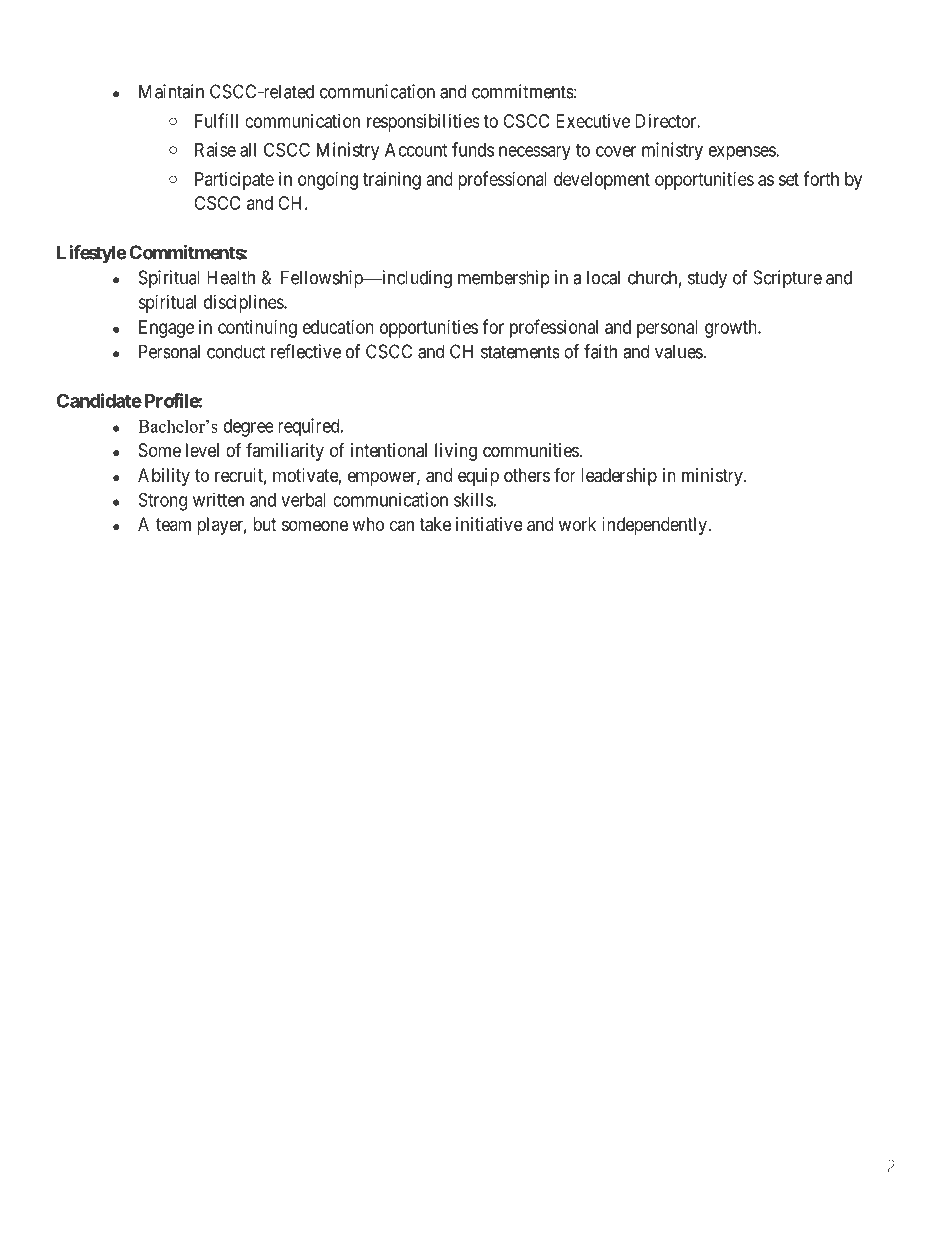  Describe the element at coordinates (244, 304) in the screenshot. I see `disciplines` at that location.
